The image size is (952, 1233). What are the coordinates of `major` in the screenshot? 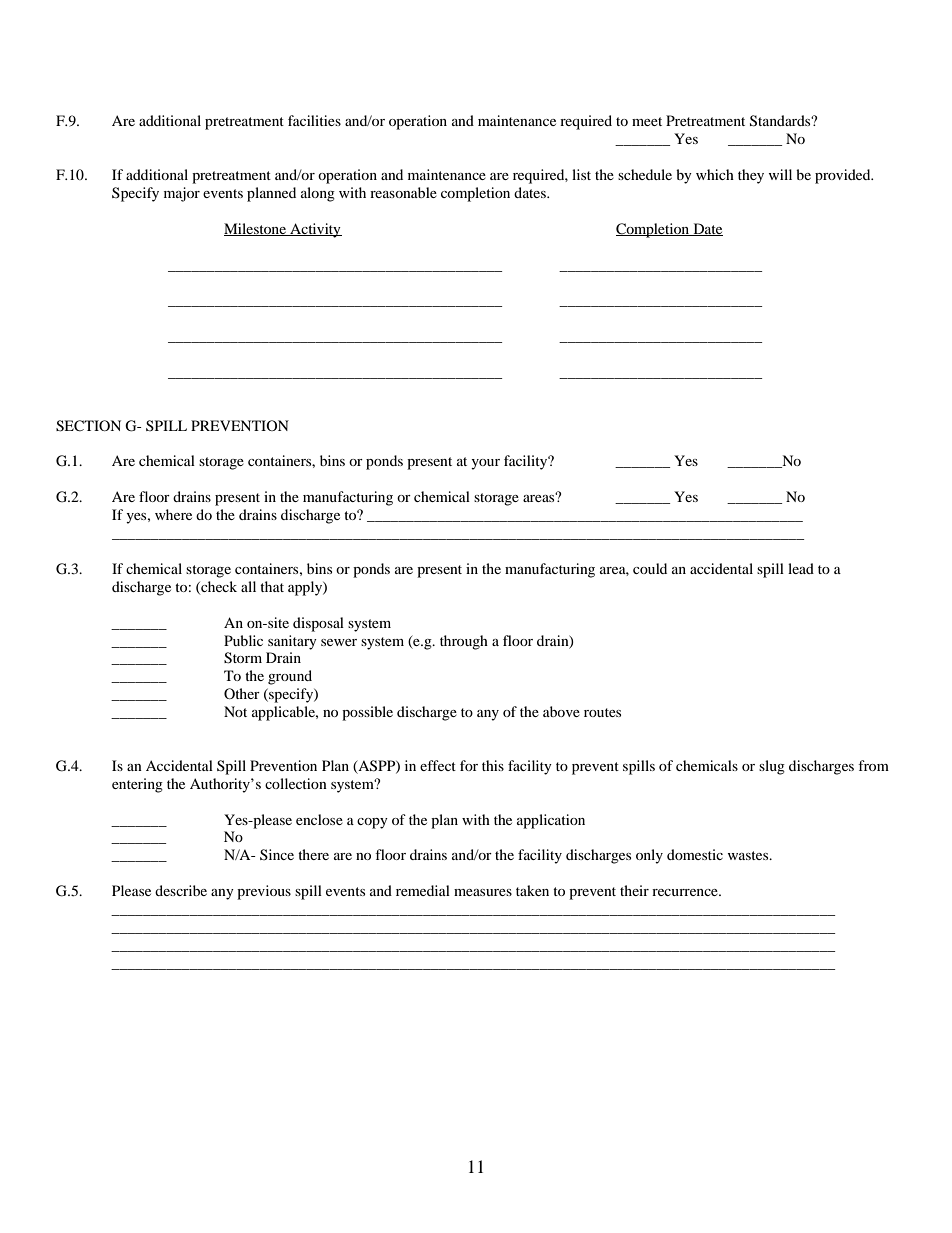 It's located at (182, 194).
